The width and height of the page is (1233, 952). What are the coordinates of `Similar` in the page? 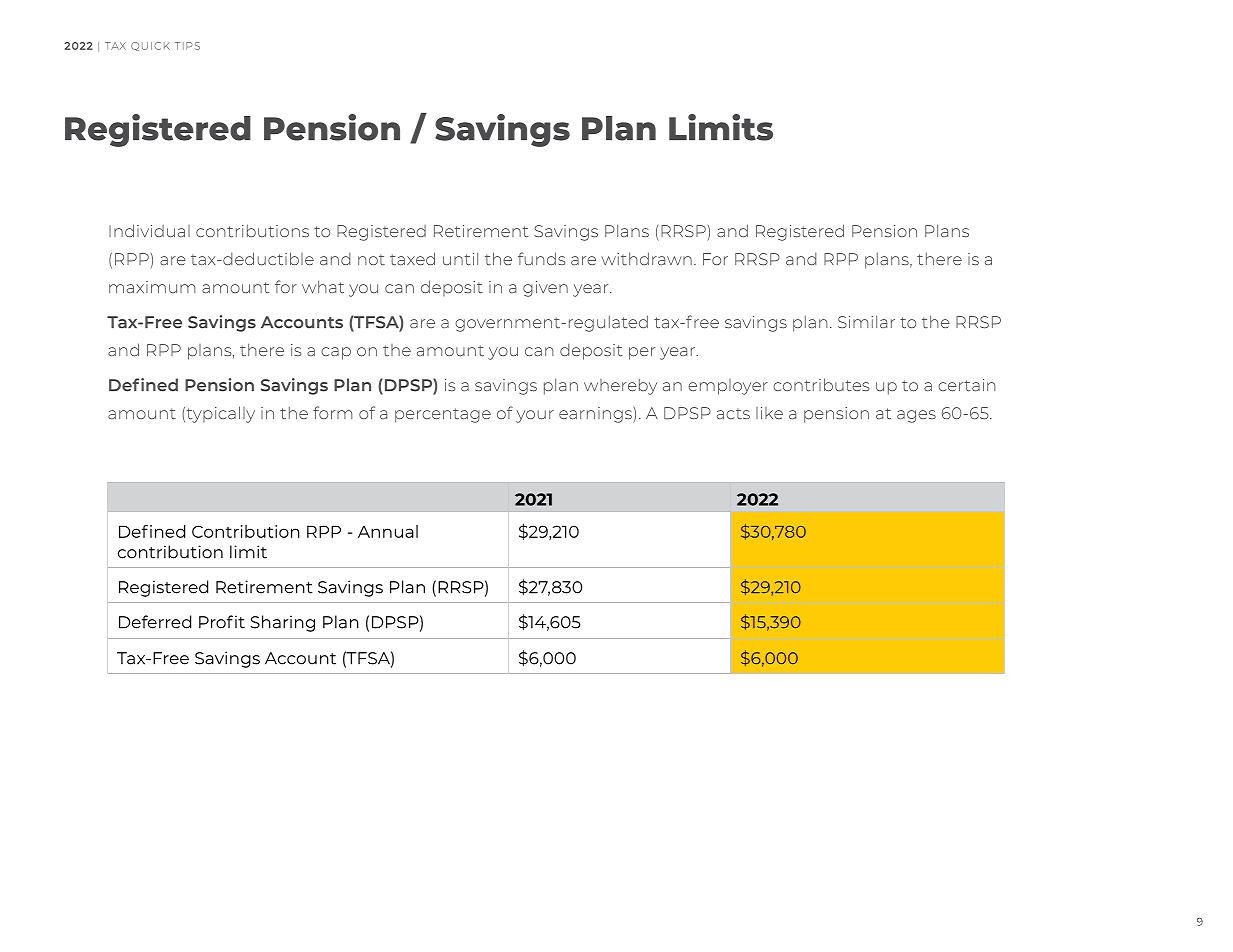 It's located at (866, 322).
